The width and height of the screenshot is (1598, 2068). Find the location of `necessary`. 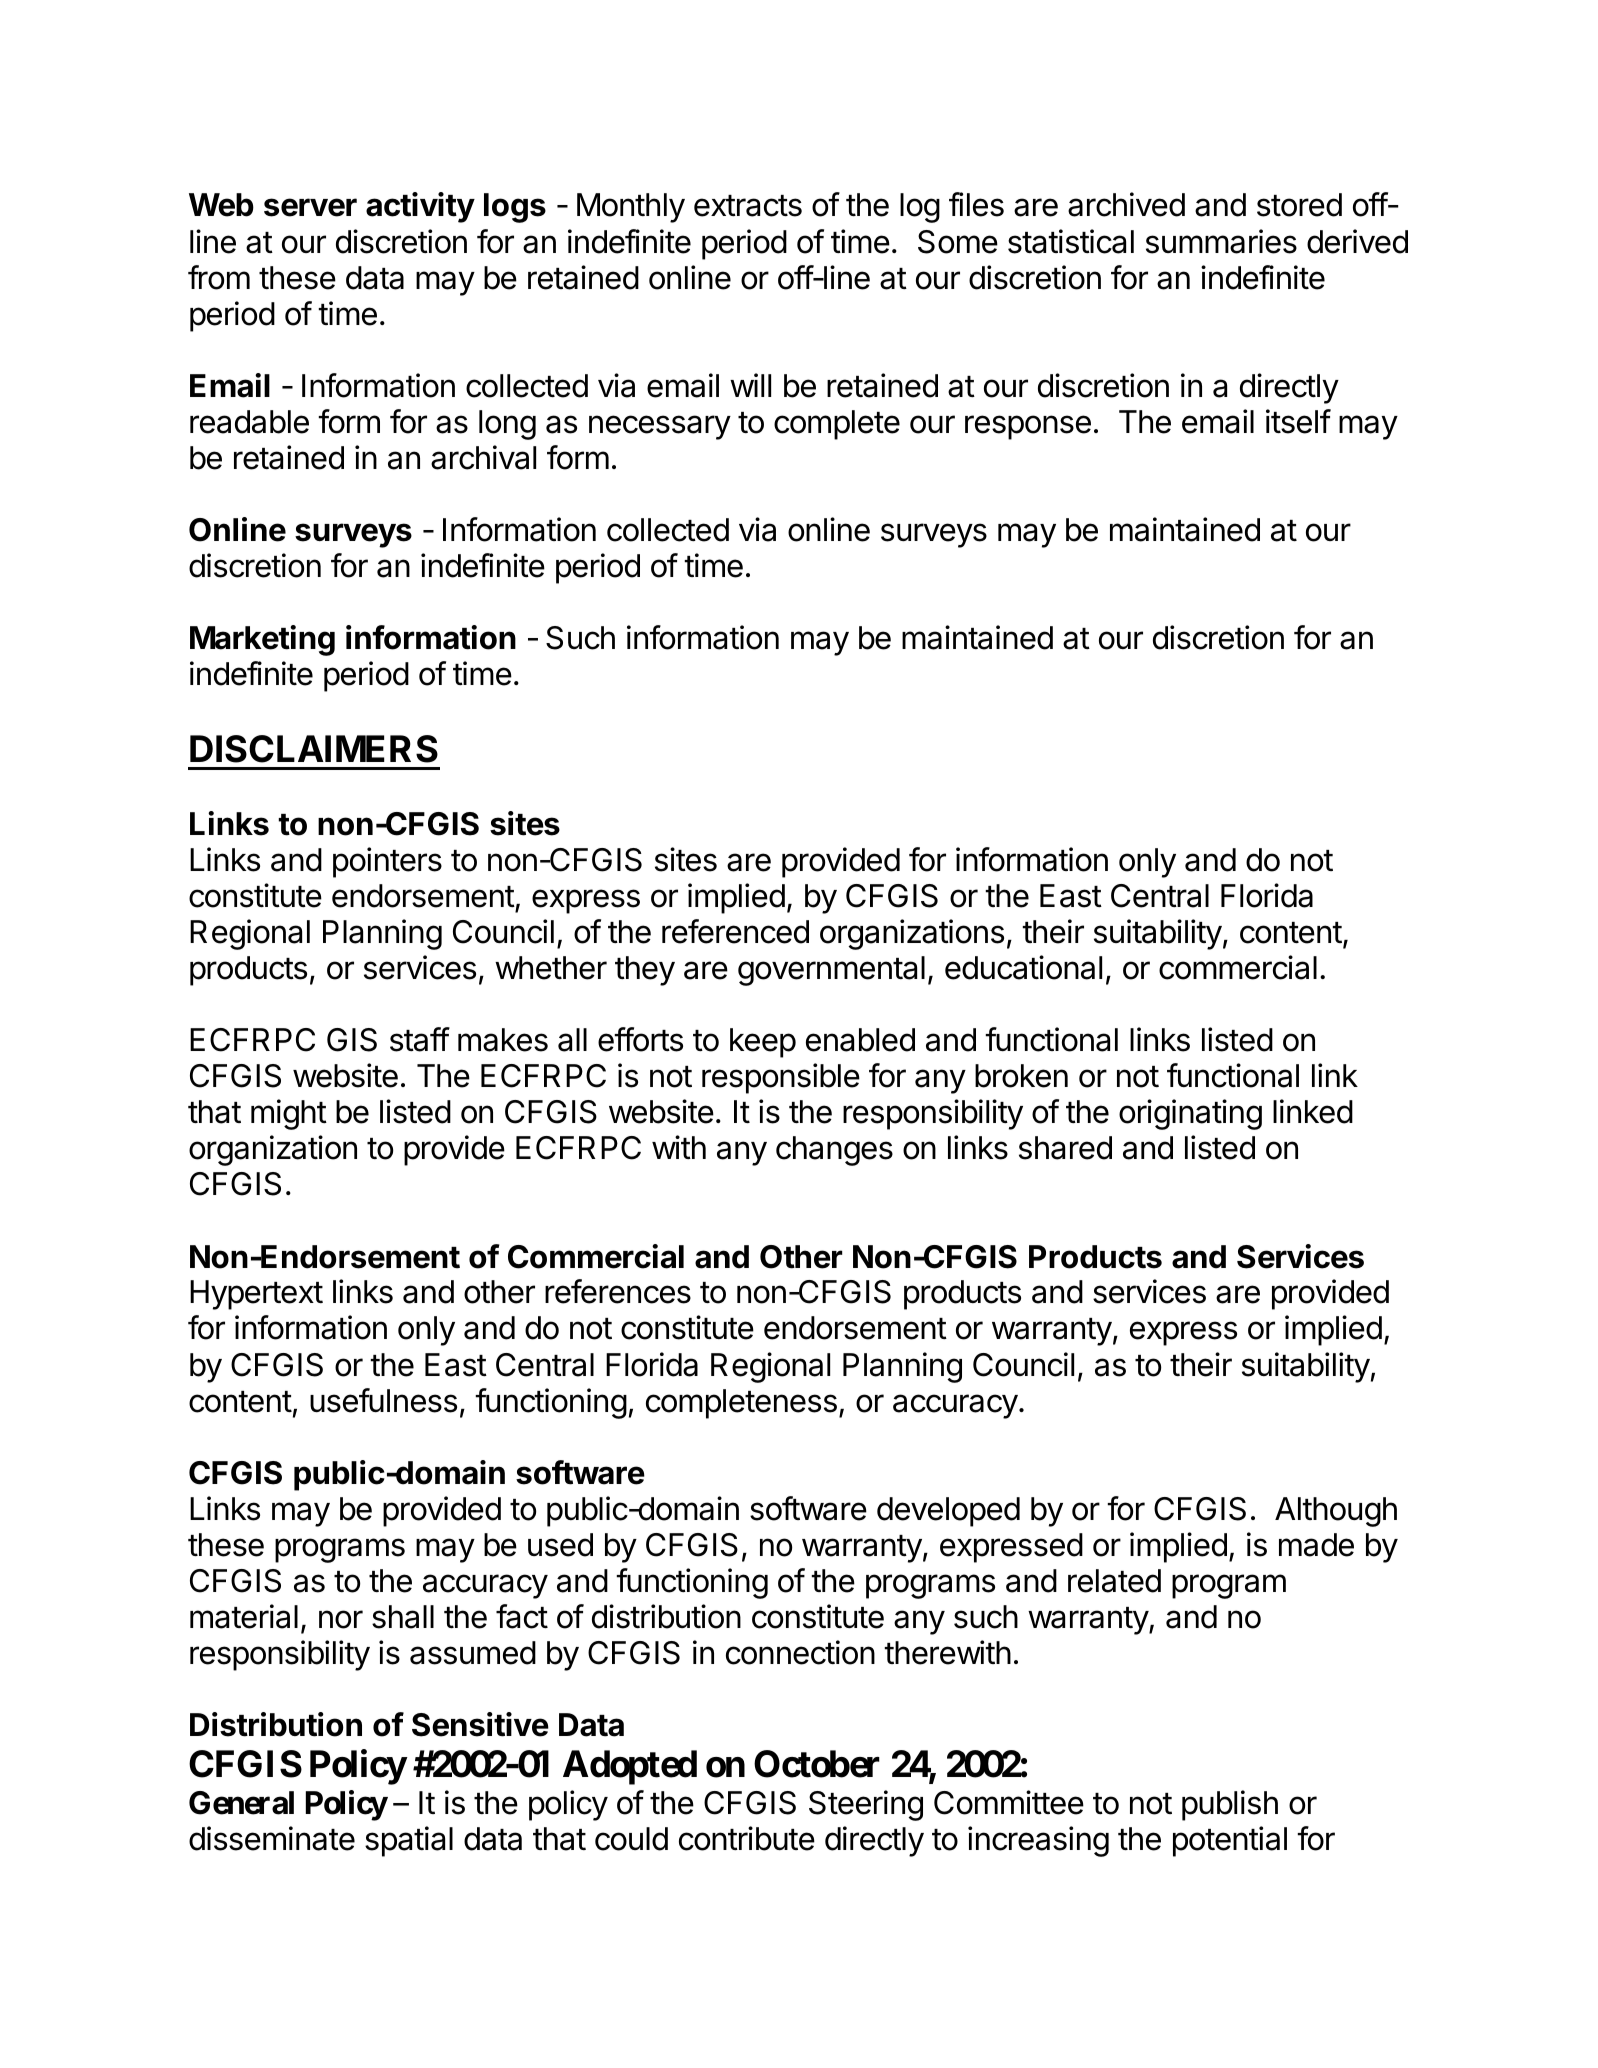

necessary is located at coordinates (660, 427).
